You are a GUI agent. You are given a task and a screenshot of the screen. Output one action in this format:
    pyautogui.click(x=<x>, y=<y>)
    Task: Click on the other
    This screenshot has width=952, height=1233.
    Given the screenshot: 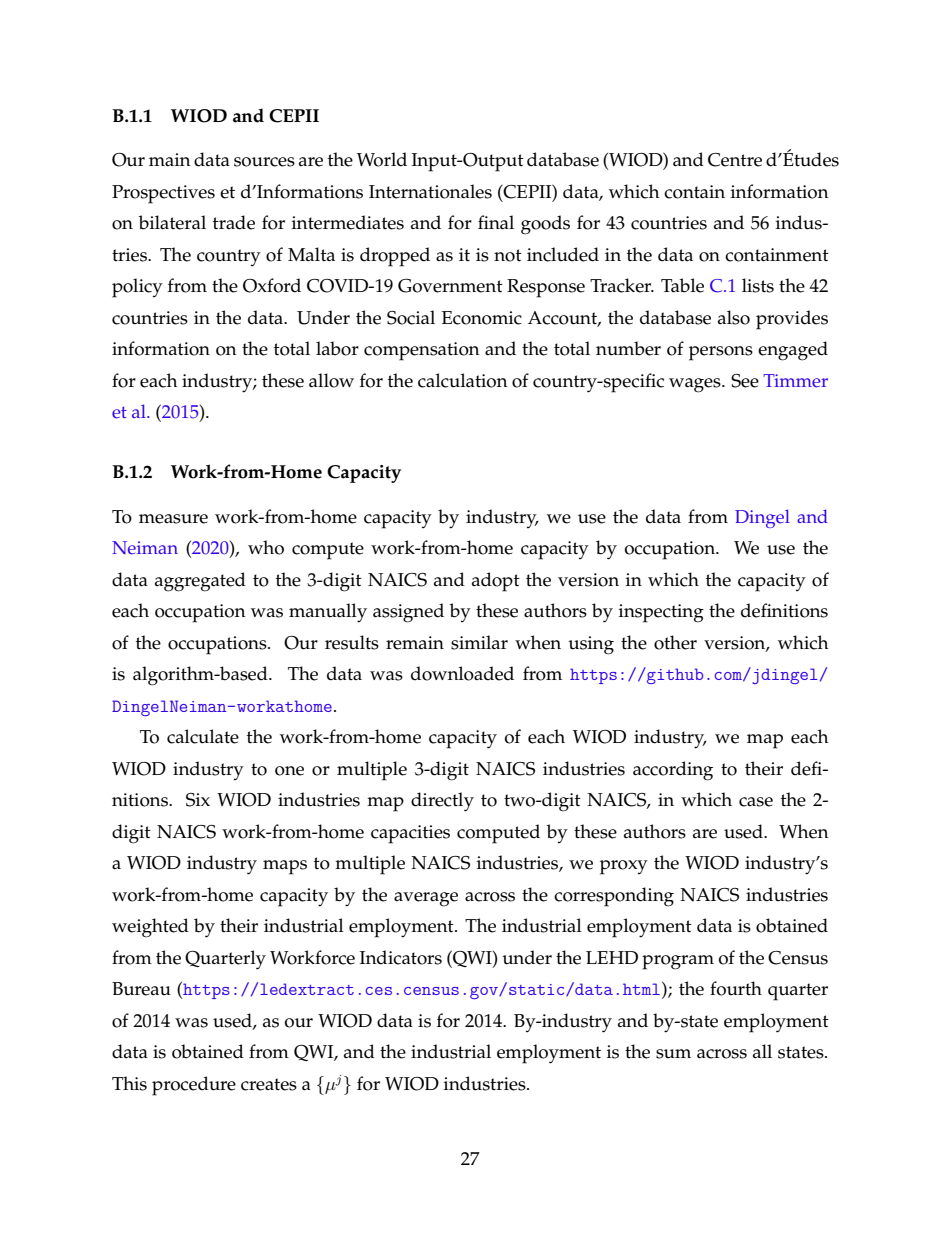 What is the action you would take?
    pyautogui.click(x=675, y=642)
